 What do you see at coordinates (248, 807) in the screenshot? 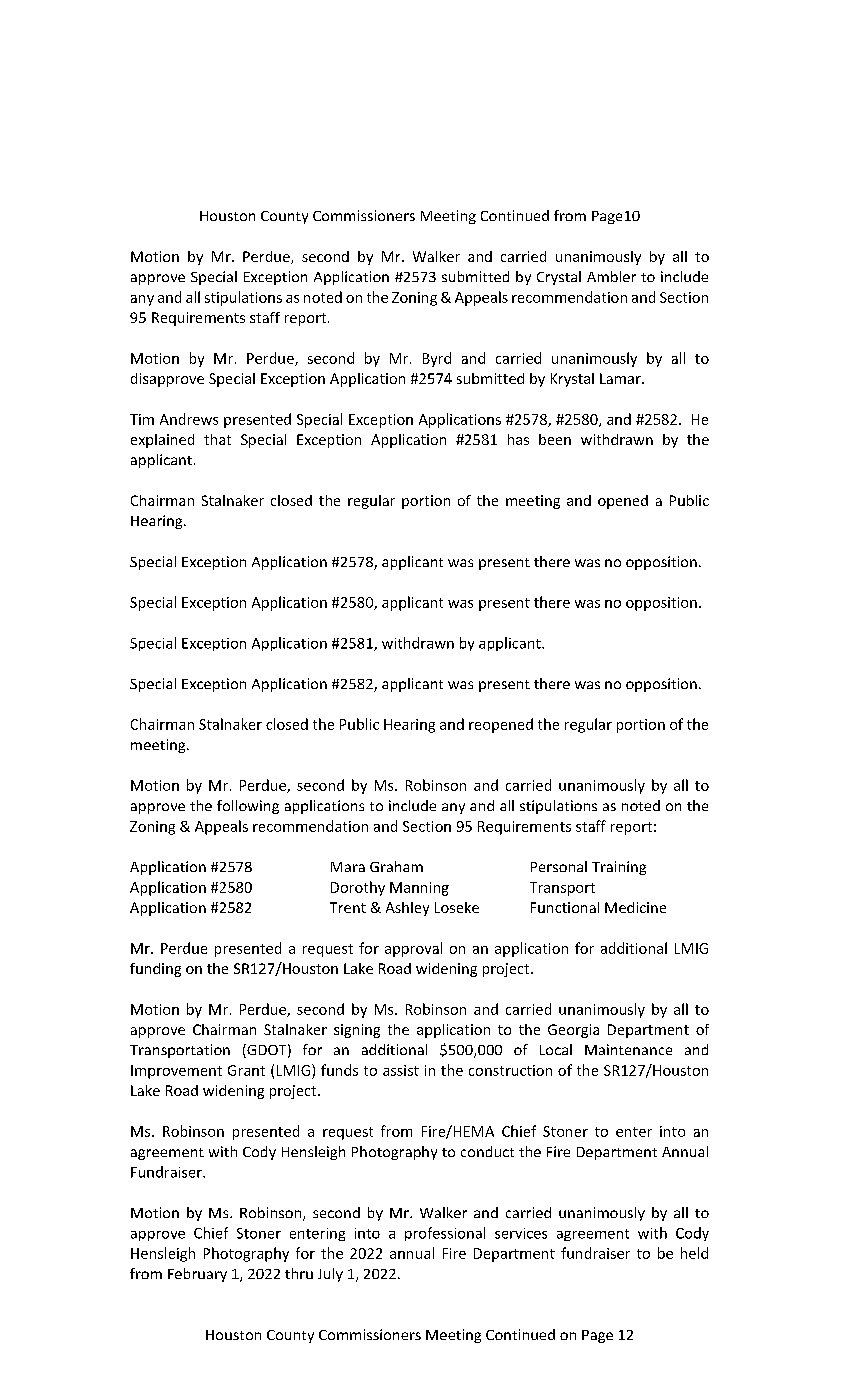
I see `following` at bounding box center [248, 807].
